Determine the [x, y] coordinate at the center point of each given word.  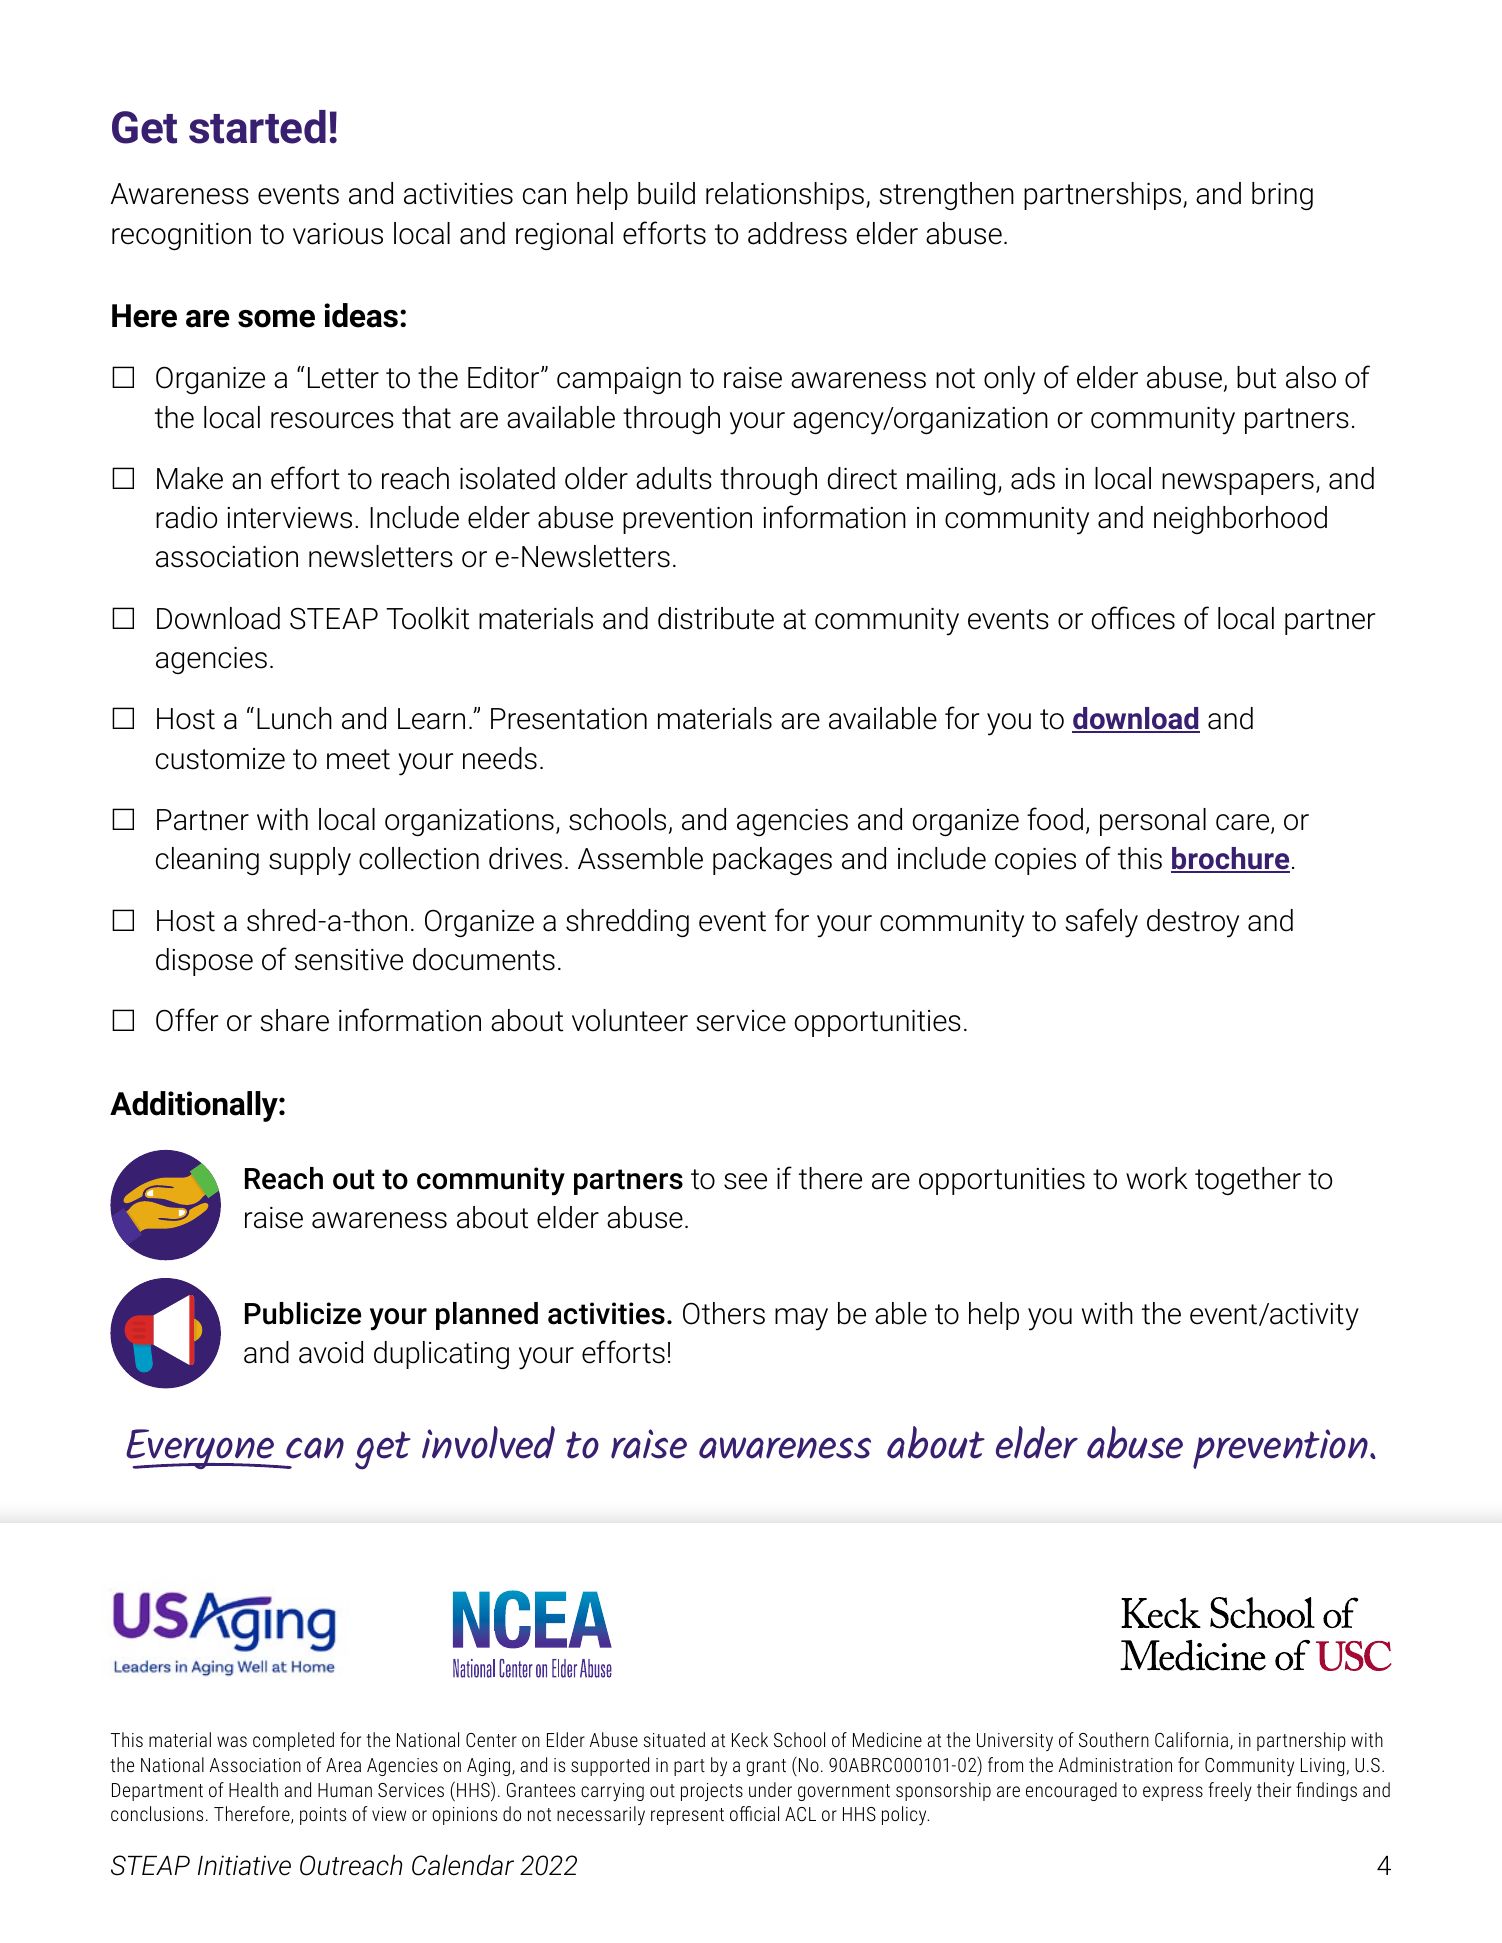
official [754, 1813]
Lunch [294, 718]
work [1156, 1178]
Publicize [303, 1313]
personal [1153, 822]
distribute [716, 618]
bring [1282, 196]
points [323, 1816]
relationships [785, 196]
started [257, 127]
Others [724, 1313]
